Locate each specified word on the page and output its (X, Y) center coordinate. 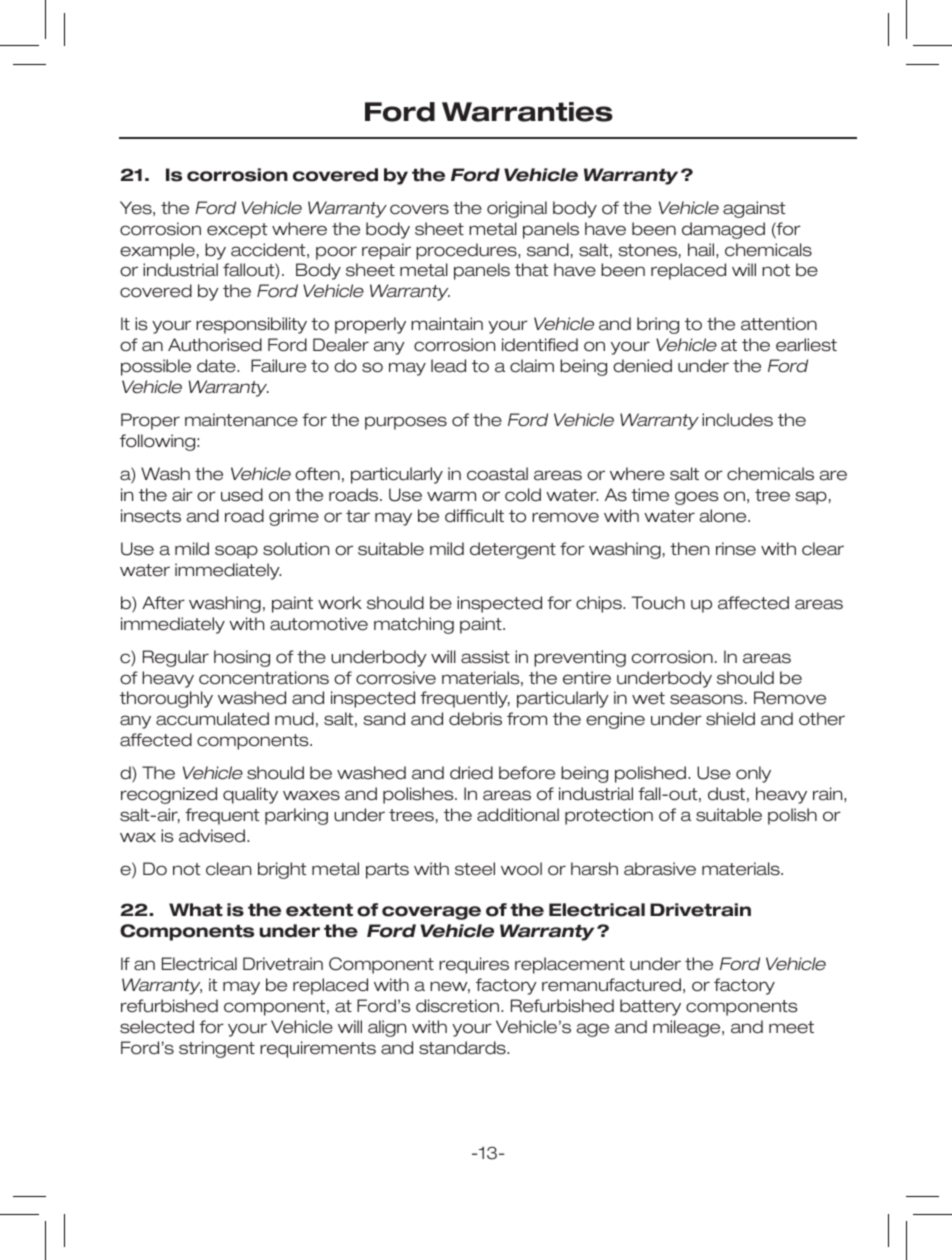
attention (779, 324)
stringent (217, 1049)
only (753, 774)
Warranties (527, 112)
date (217, 366)
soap (236, 552)
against (754, 209)
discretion (459, 1006)
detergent (513, 550)
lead (448, 366)
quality (250, 795)
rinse (736, 549)
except (237, 231)
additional (518, 815)
